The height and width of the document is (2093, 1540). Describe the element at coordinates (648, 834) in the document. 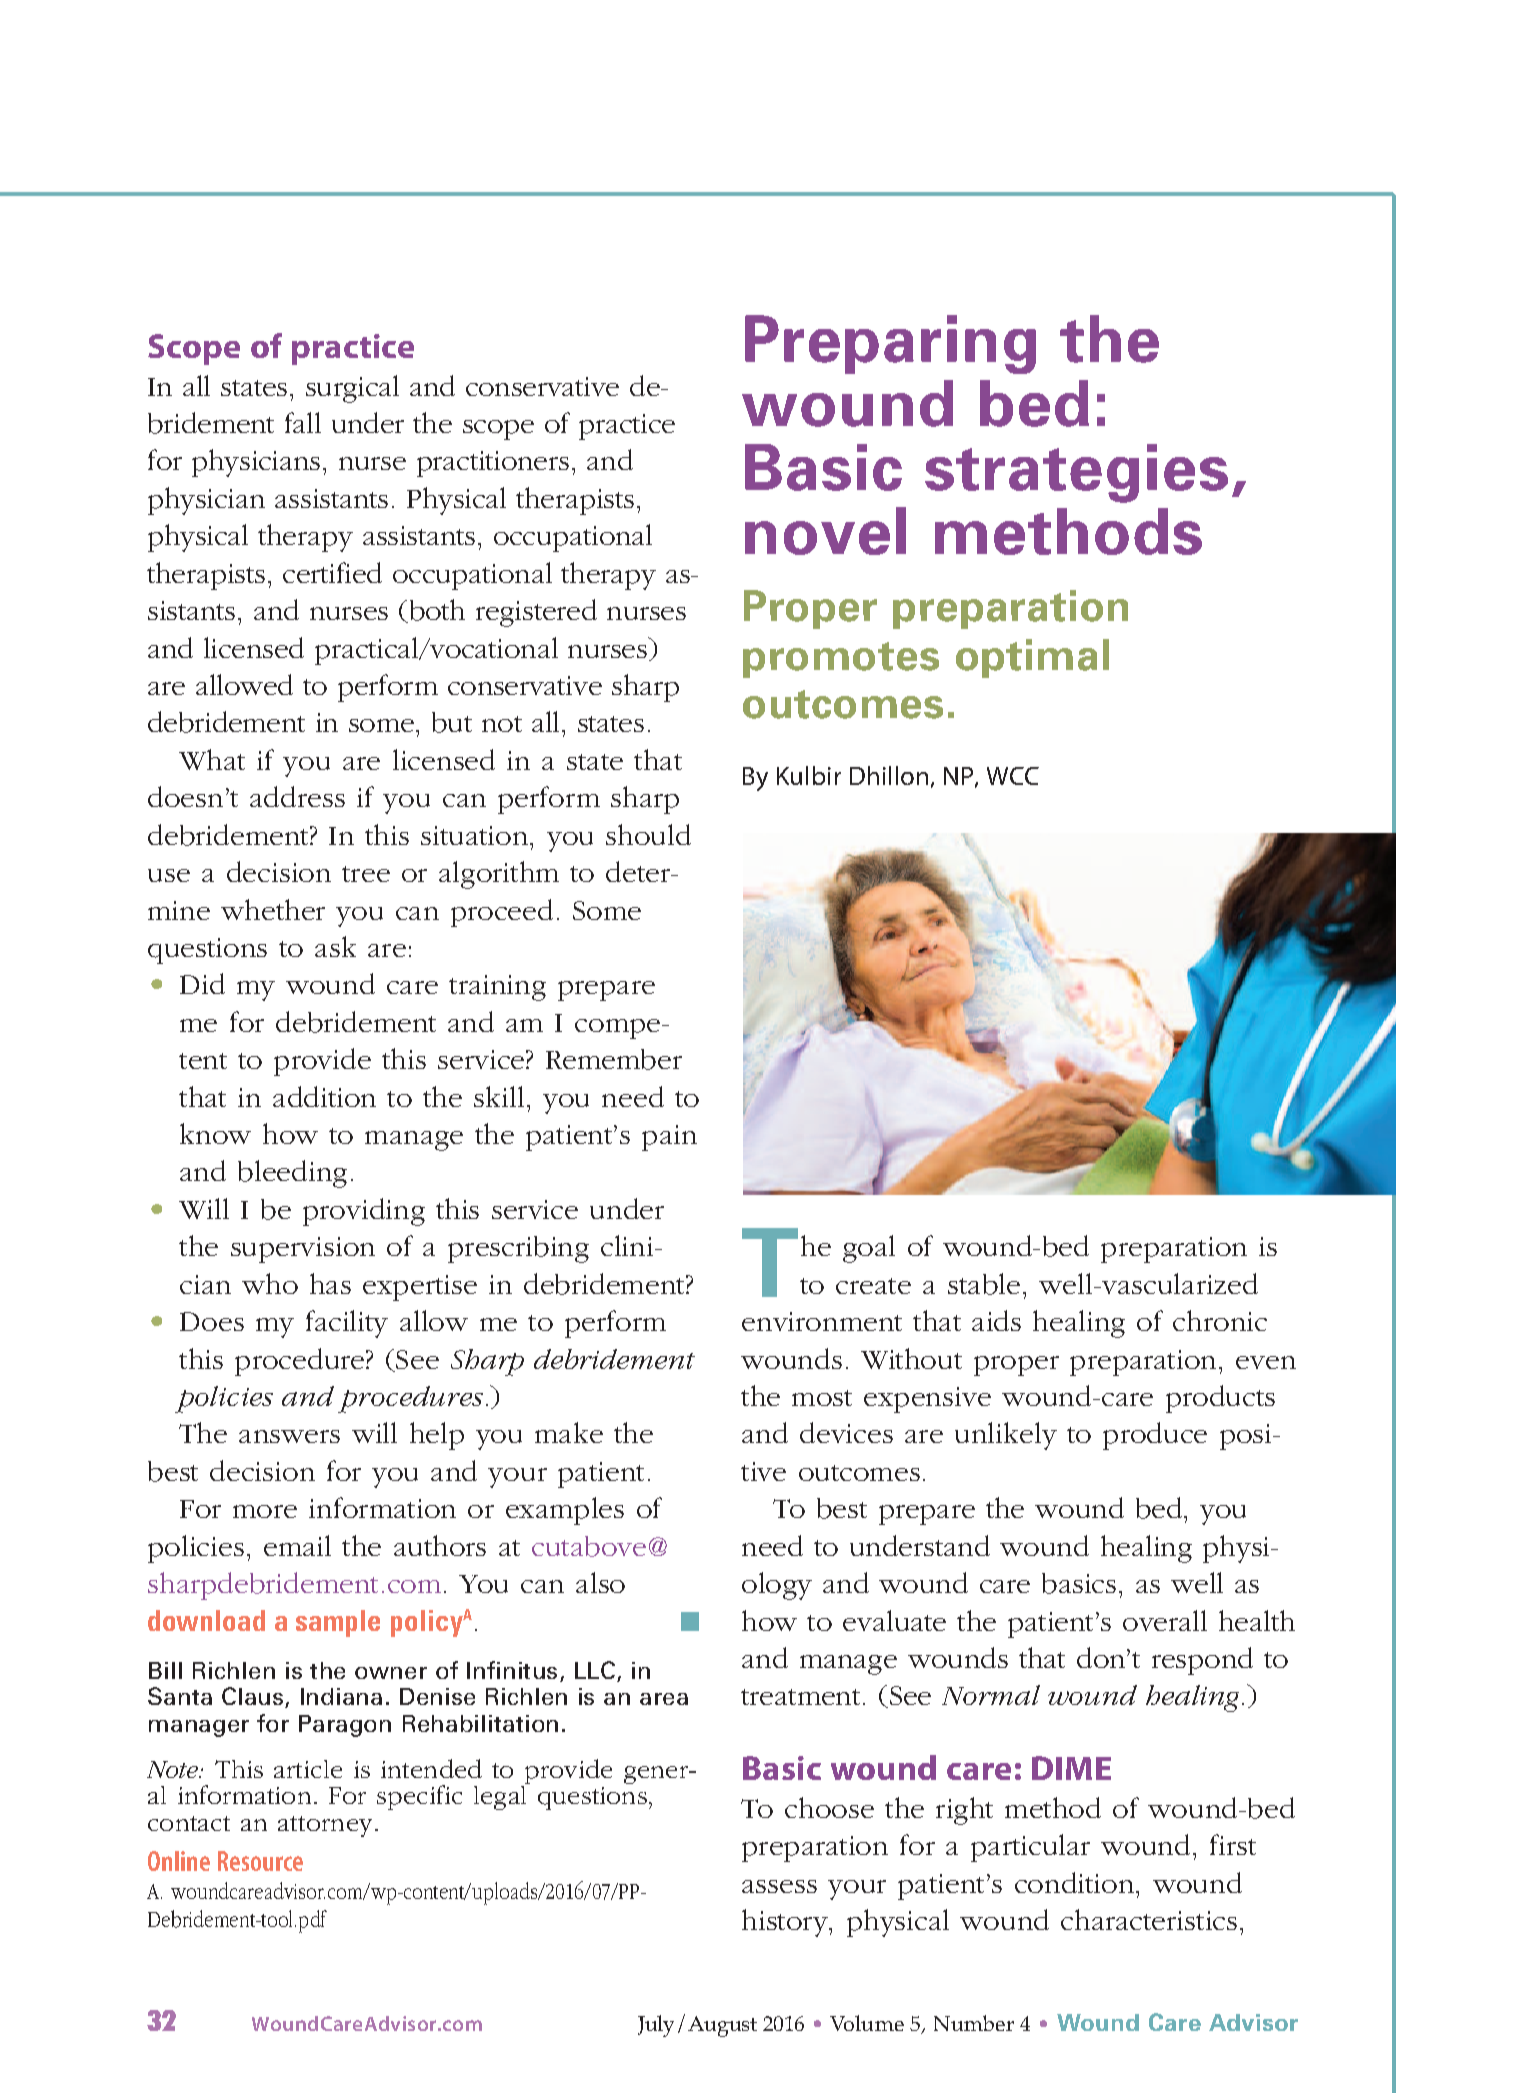

I see `should` at that location.
